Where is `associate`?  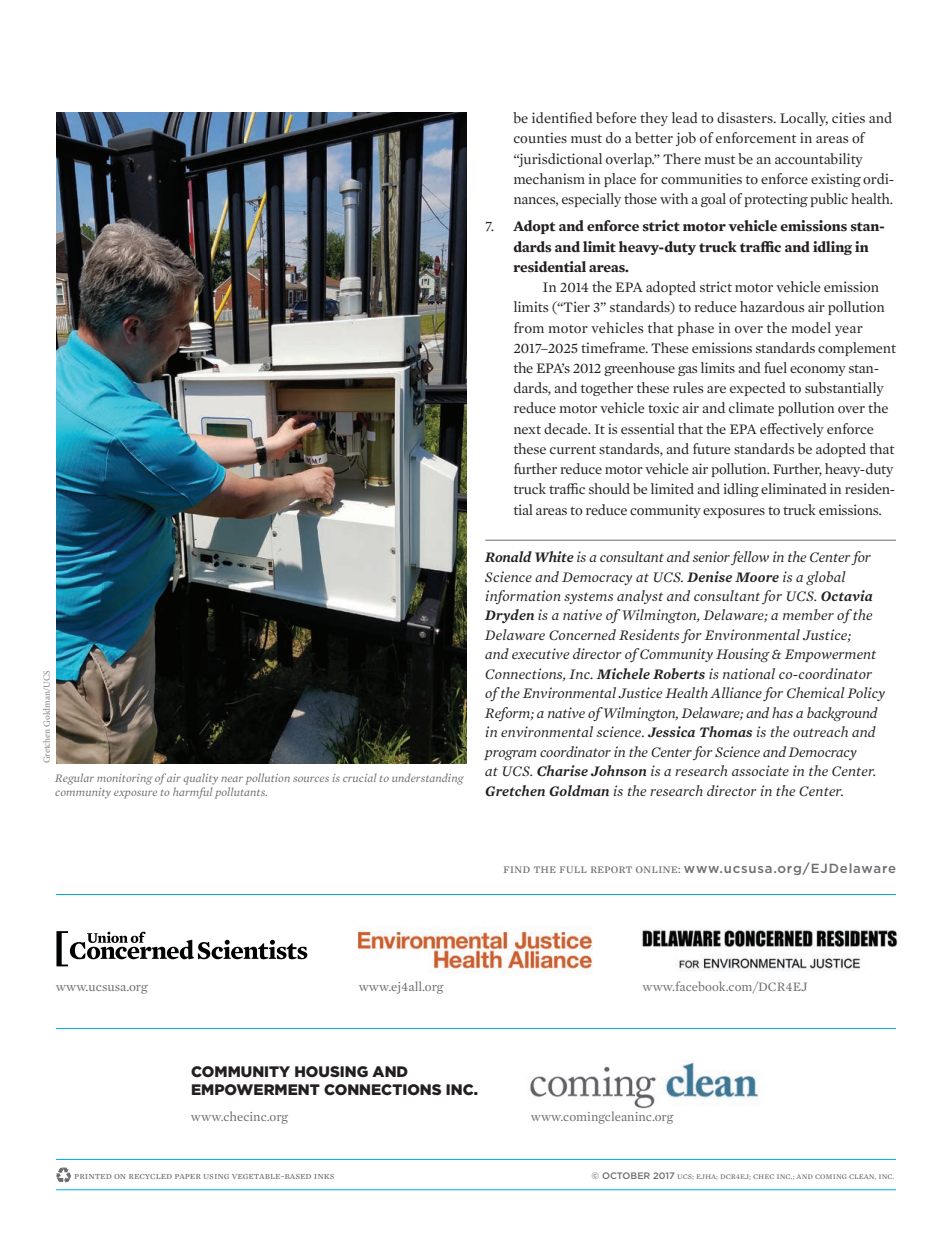
associate is located at coordinates (760, 770).
